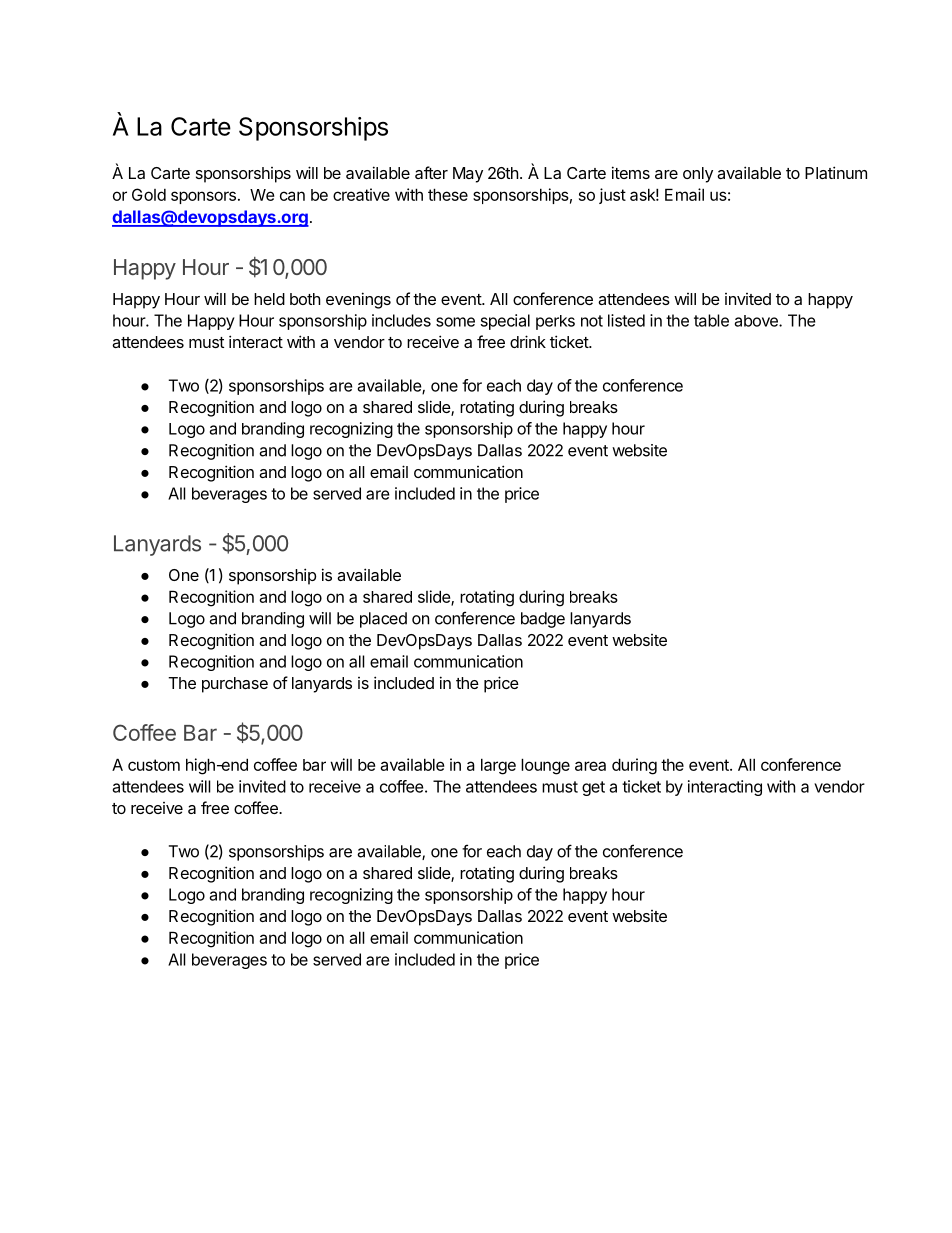 This screenshot has height=1233, width=952. Describe the element at coordinates (590, 766) in the screenshot. I see `area` at that location.
